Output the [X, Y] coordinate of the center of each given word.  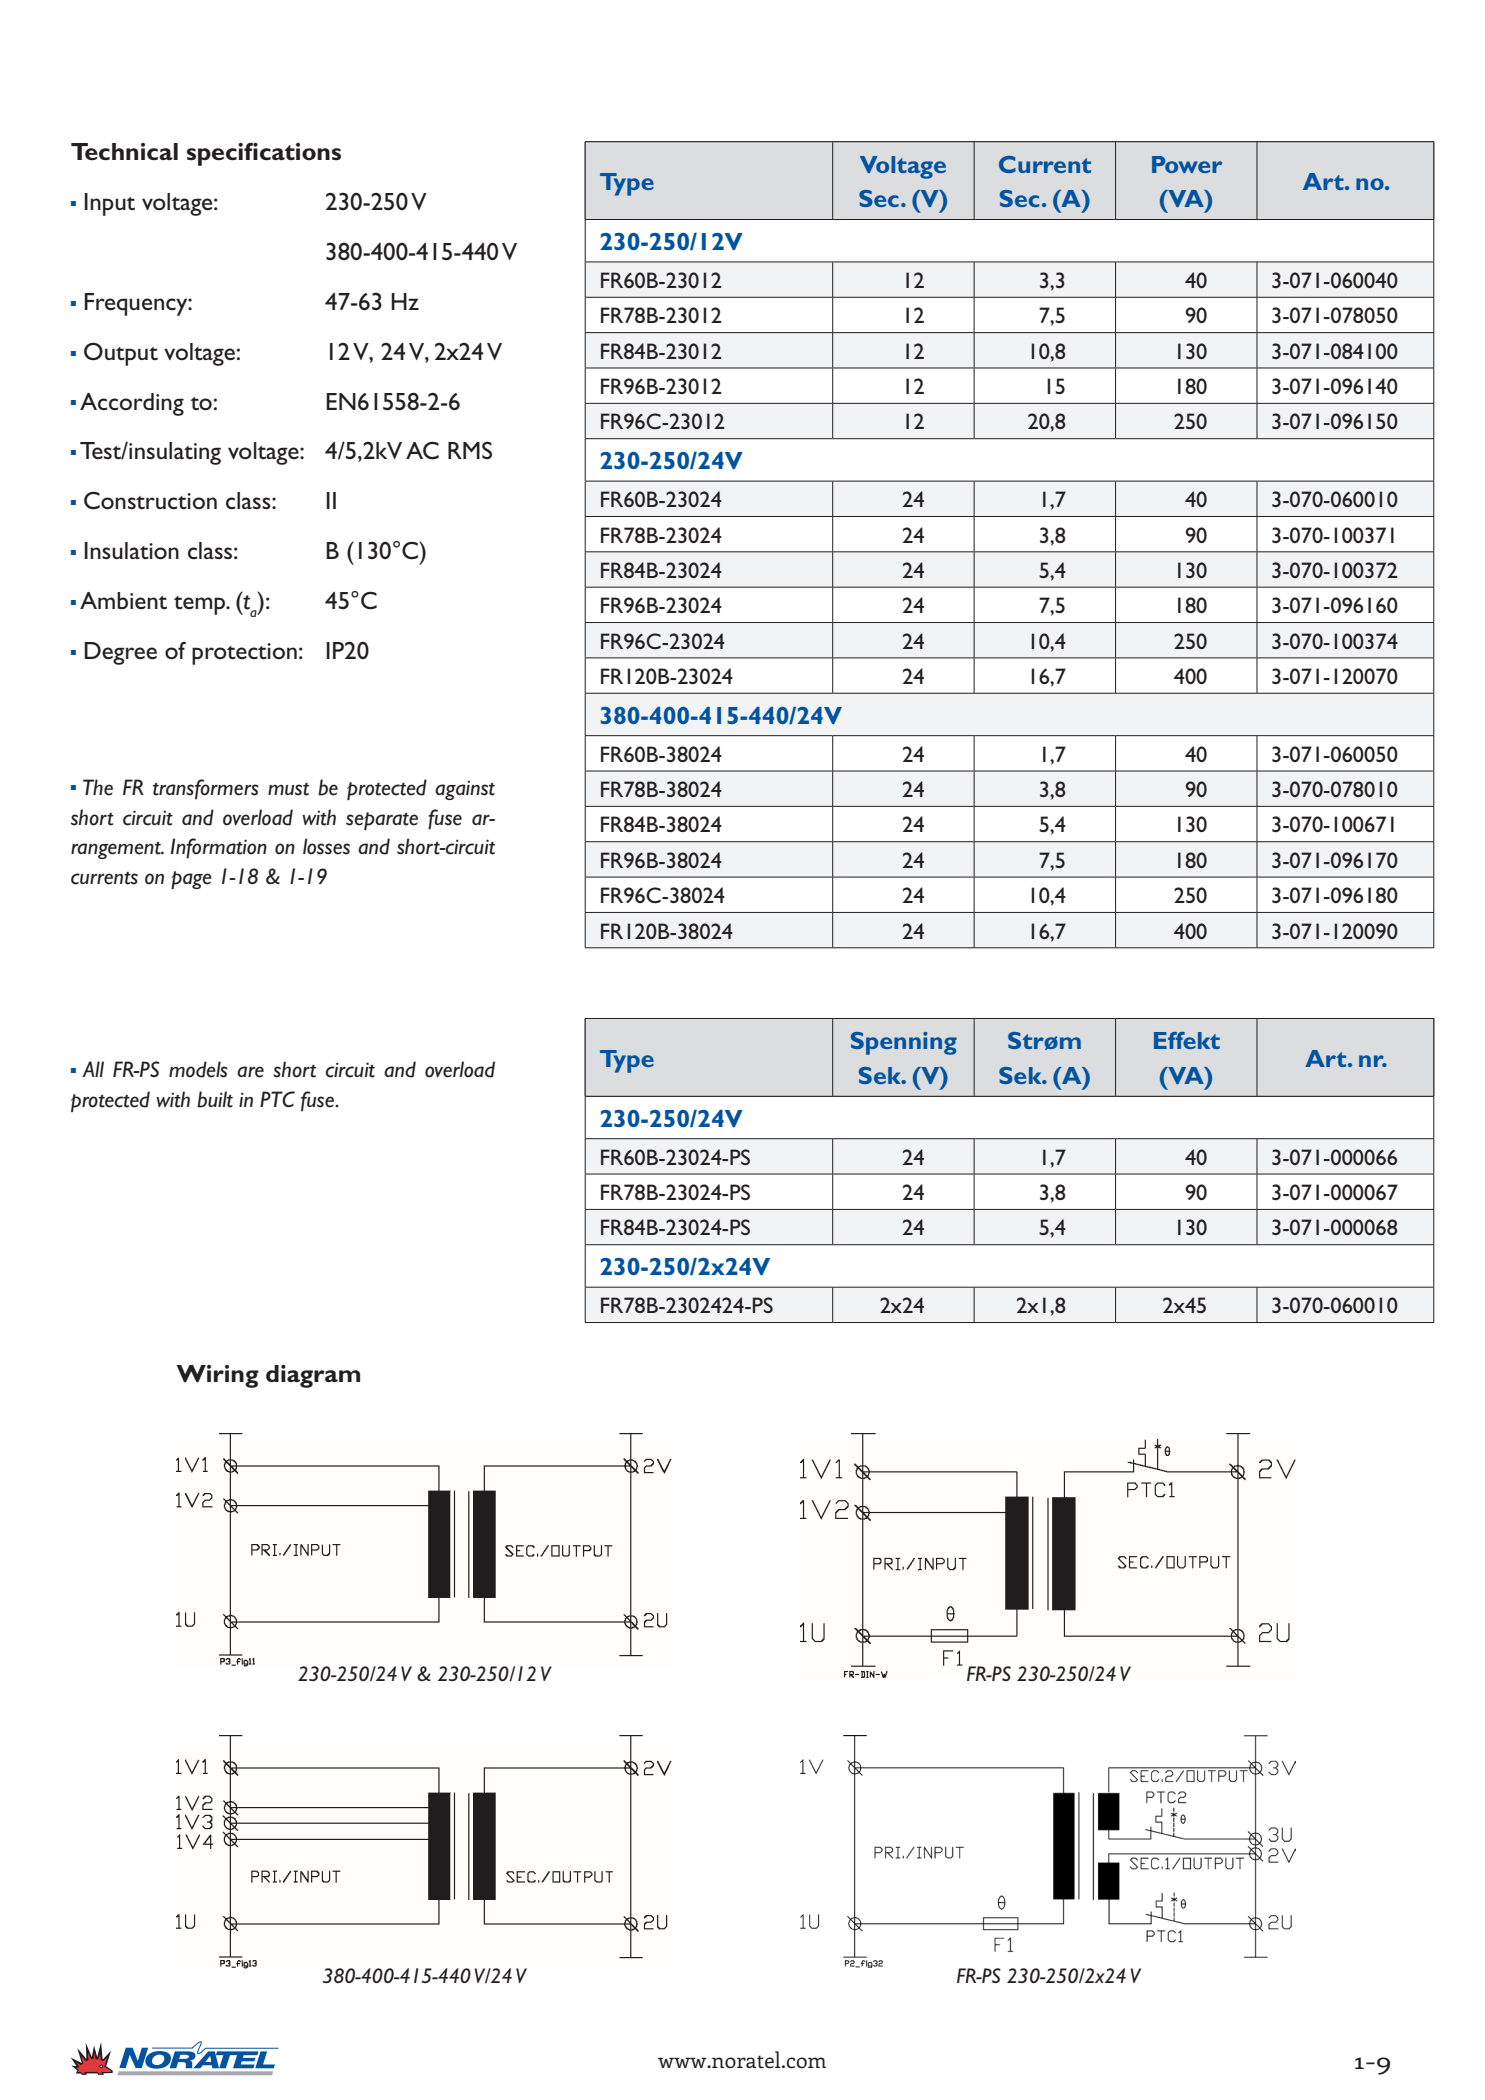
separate [382, 821]
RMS [470, 450]
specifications [264, 154]
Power [1187, 164]
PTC [277, 1099]
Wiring [217, 1376]
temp [201, 605]
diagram [313, 1376]
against [465, 790]
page [191, 880]
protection [244, 654]
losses [326, 846]
